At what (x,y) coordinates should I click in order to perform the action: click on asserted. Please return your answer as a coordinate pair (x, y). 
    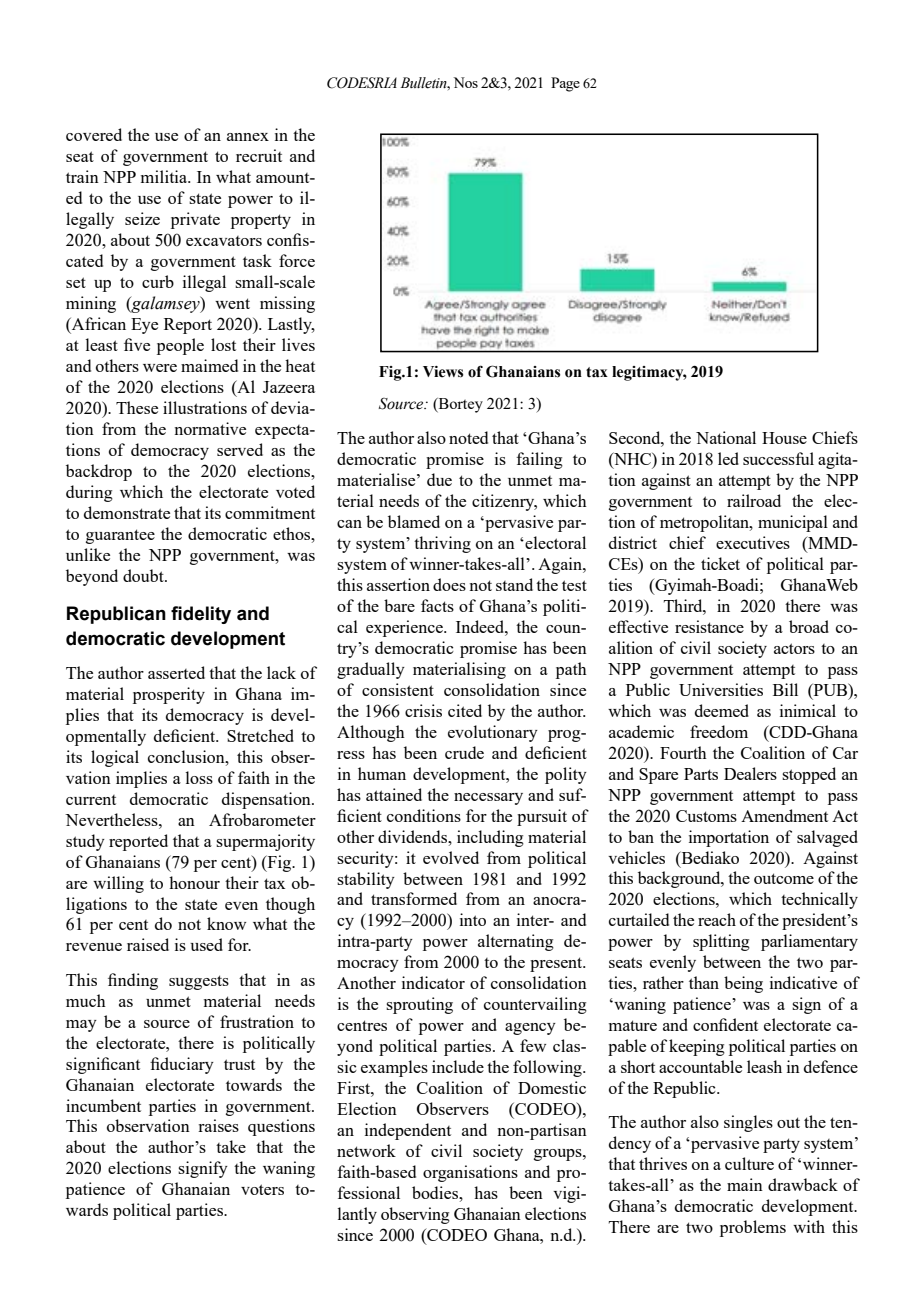
    Looking at the image, I should click on (176, 672).
